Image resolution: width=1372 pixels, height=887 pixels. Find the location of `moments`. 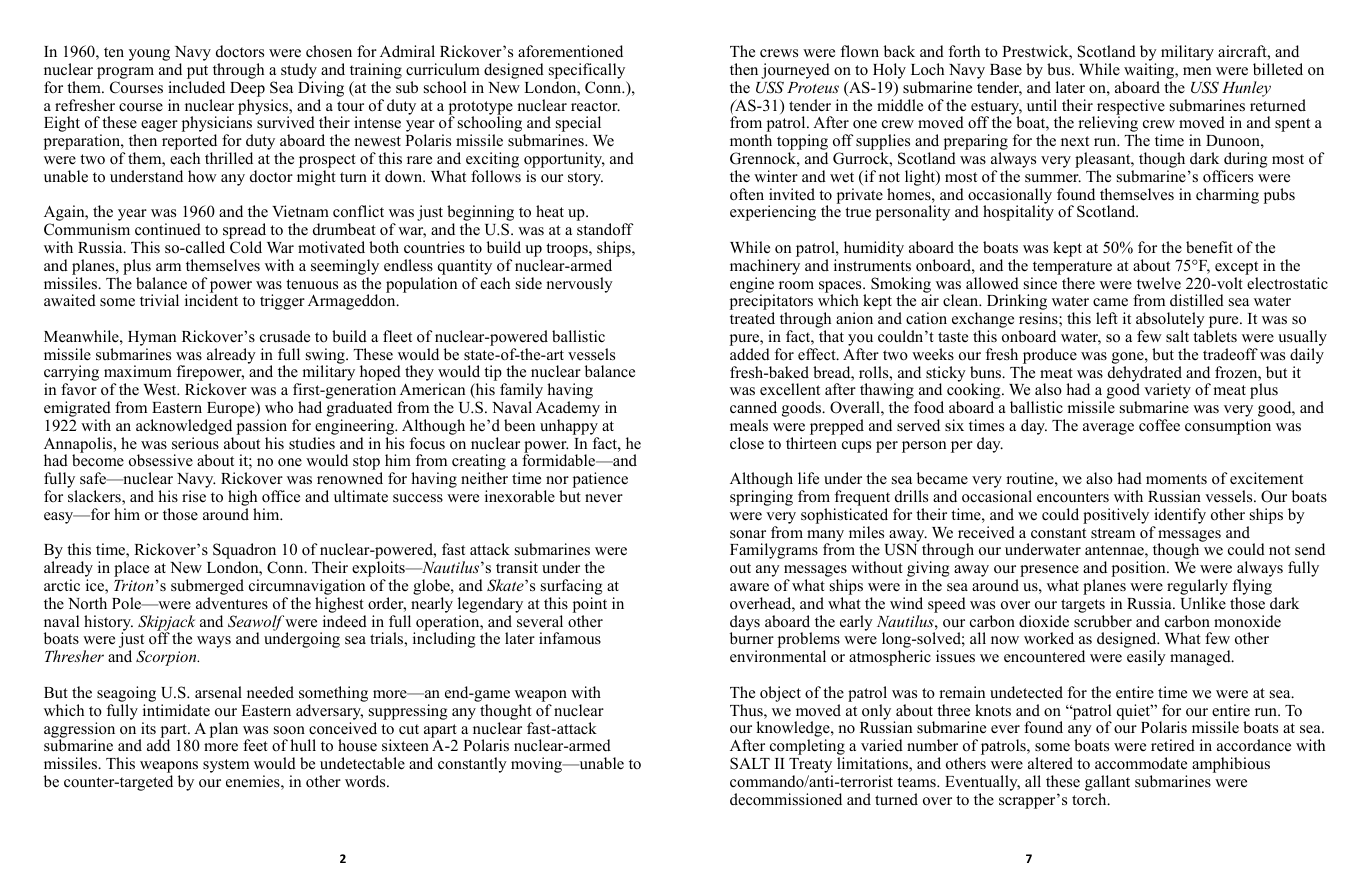

moments is located at coordinates (1176, 479).
